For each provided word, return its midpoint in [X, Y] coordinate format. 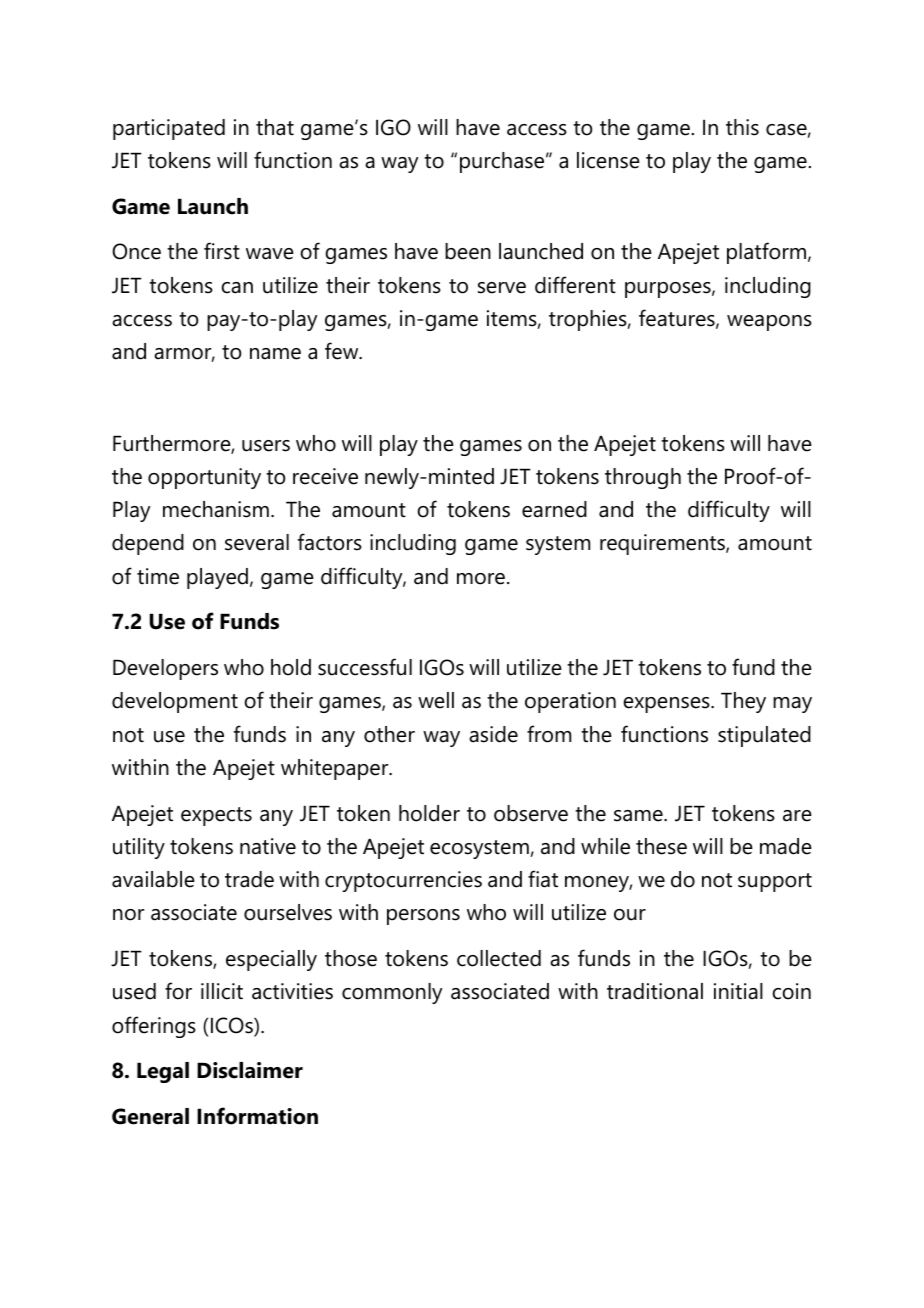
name [275, 354]
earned [554, 509]
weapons [769, 323]
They [743, 702]
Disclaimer [250, 1070]
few [343, 351]
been [468, 251]
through [643, 478]
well [436, 700]
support [775, 882]
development [175, 702]
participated [169, 129]
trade [249, 879]
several [257, 542]
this [742, 127]
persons [423, 917]
